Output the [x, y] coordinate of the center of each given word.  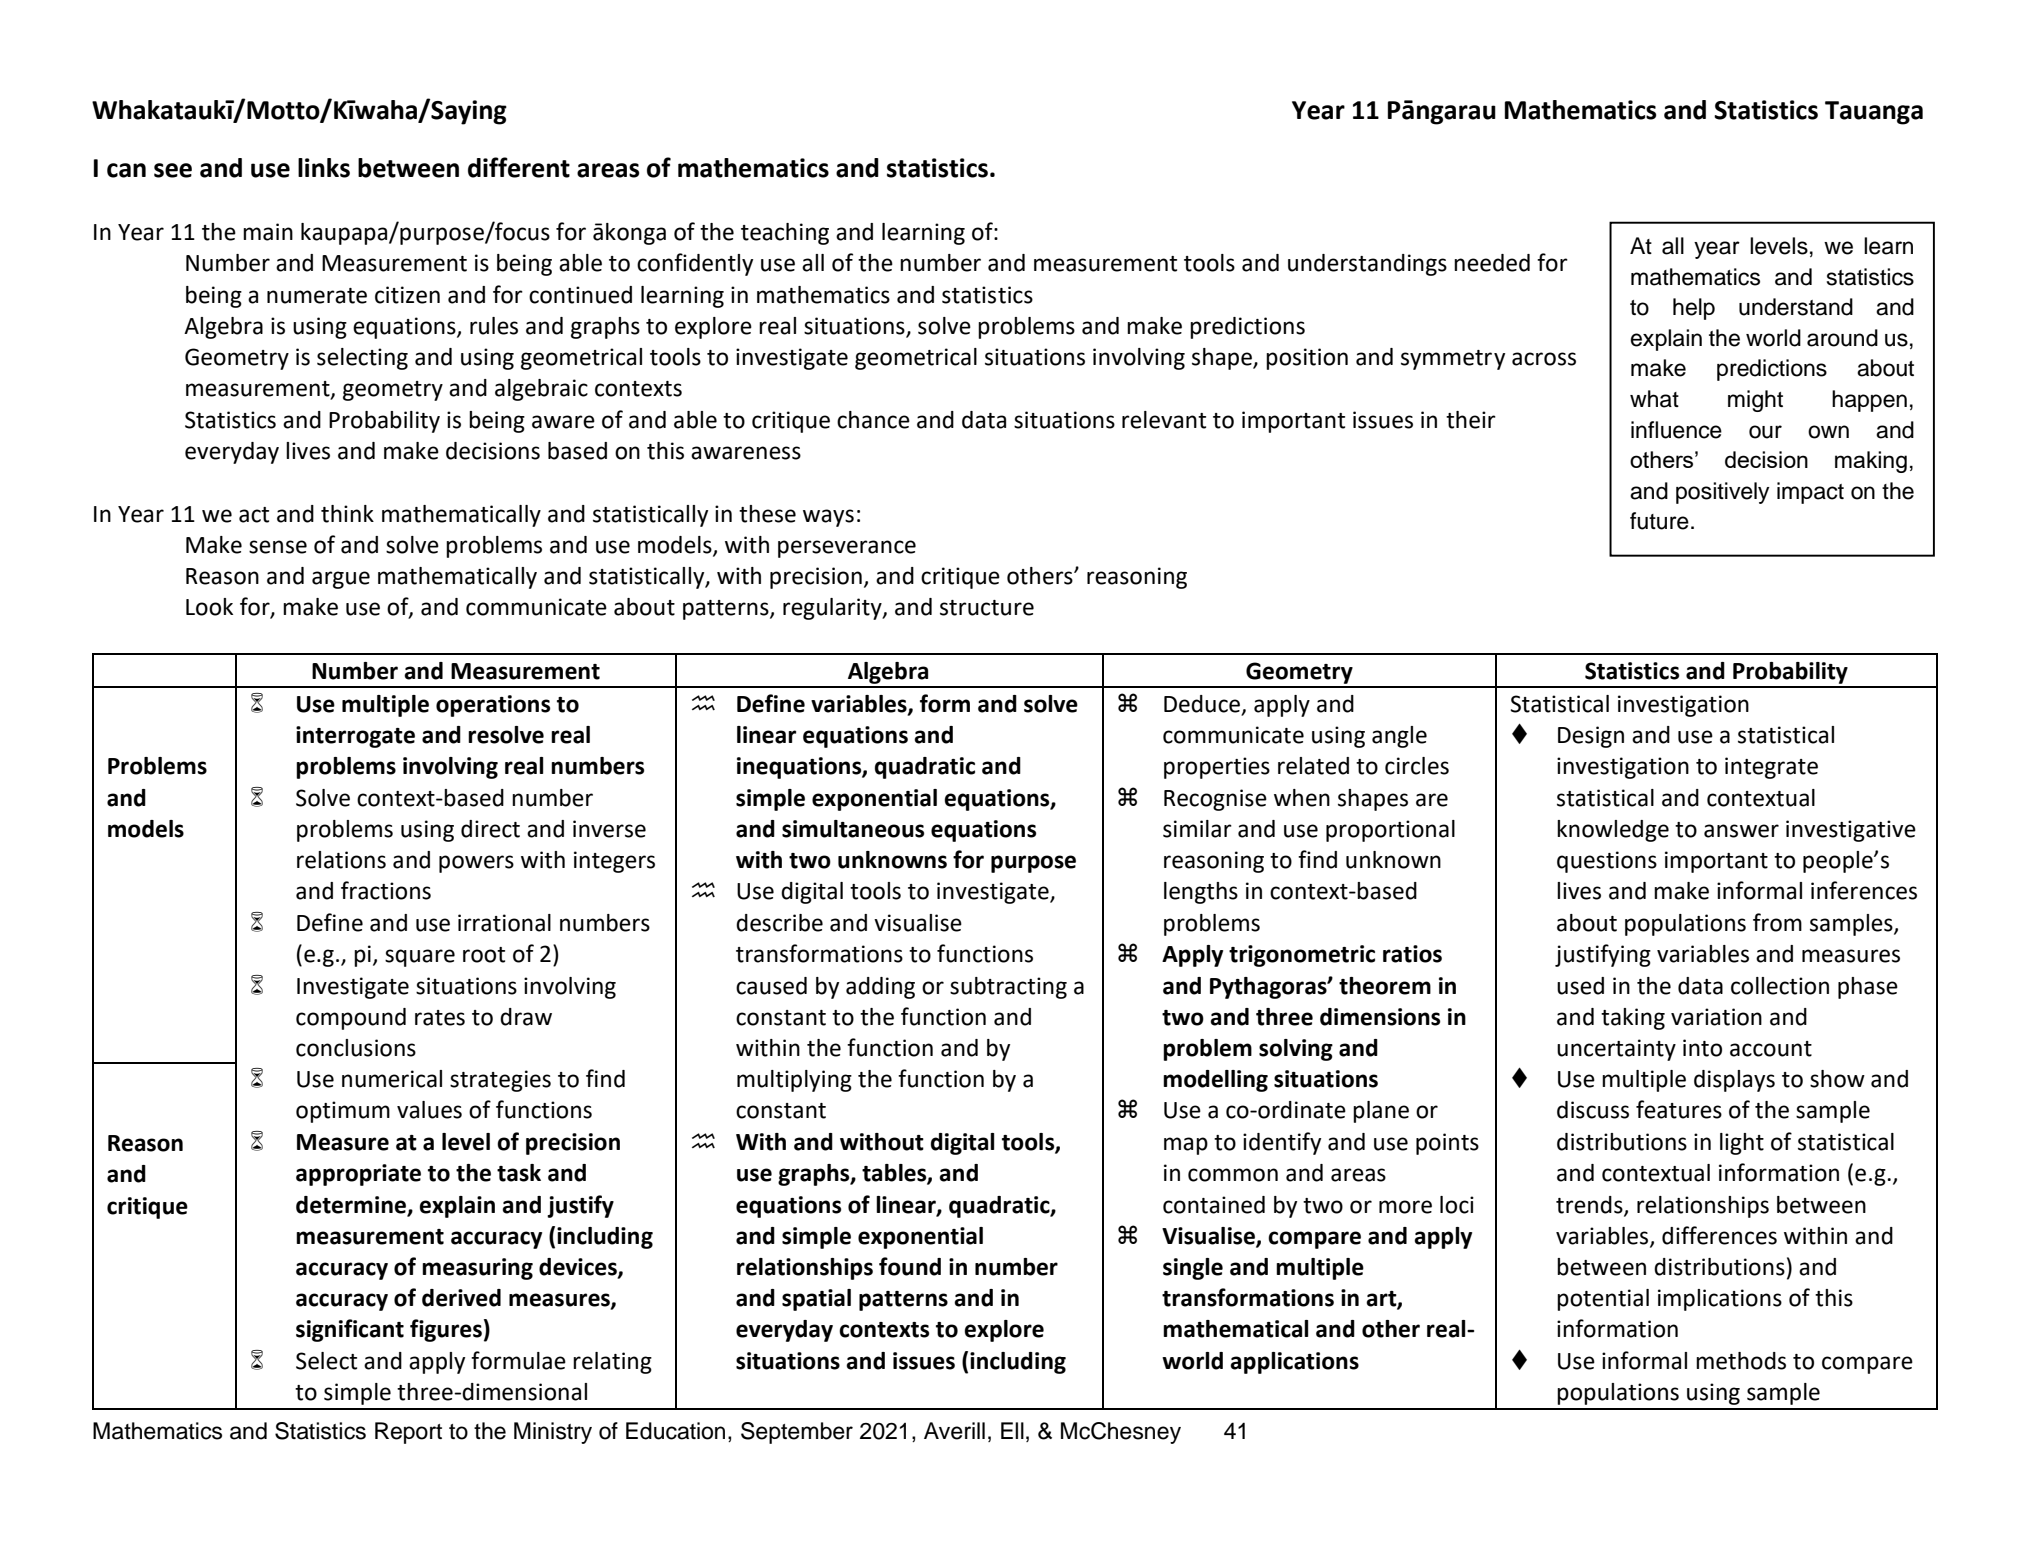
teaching [785, 234]
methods [1741, 1361]
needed [1492, 263]
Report [408, 1433]
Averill [954, 1431]
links [324, 168]
